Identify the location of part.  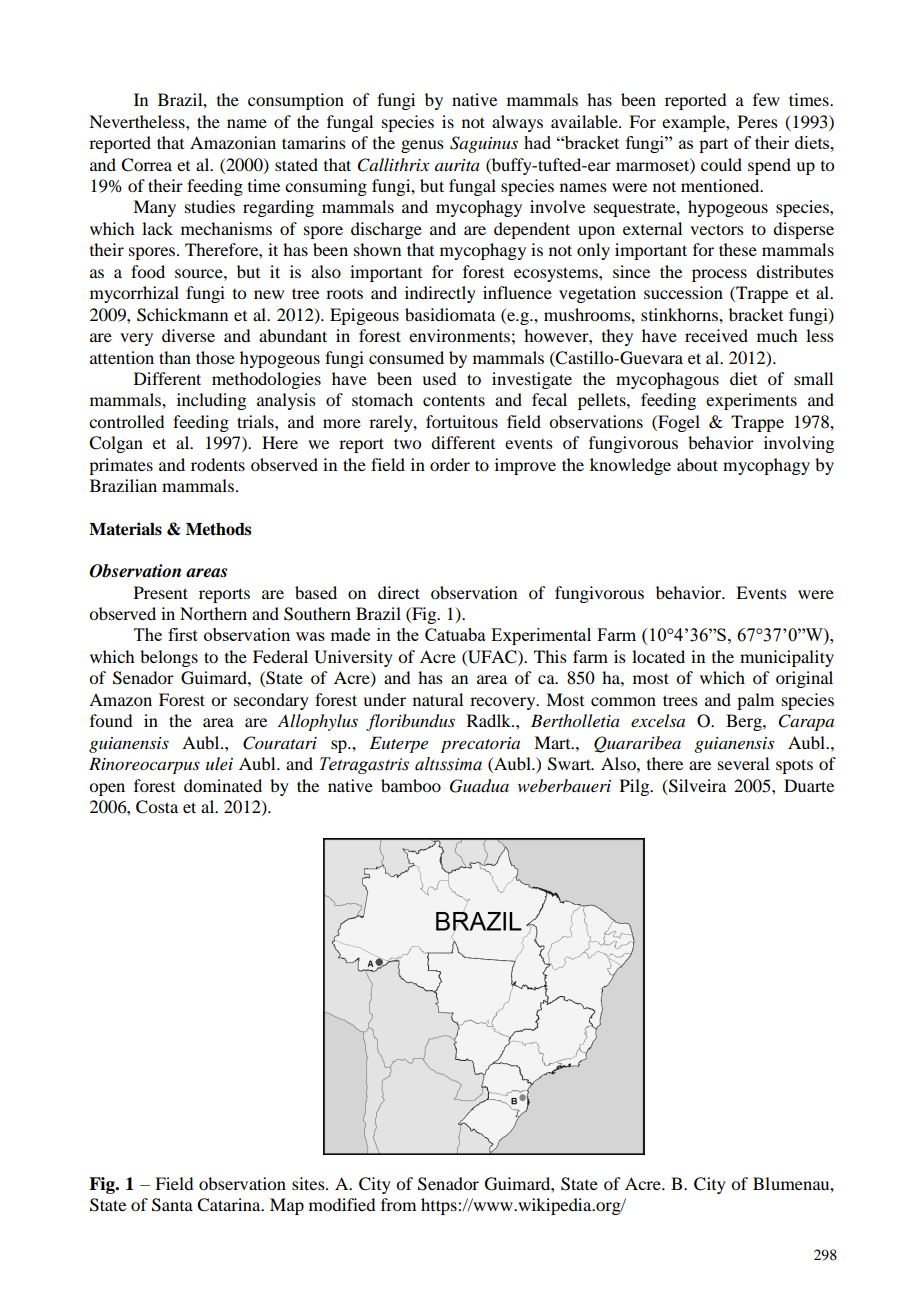
(713, 145).
